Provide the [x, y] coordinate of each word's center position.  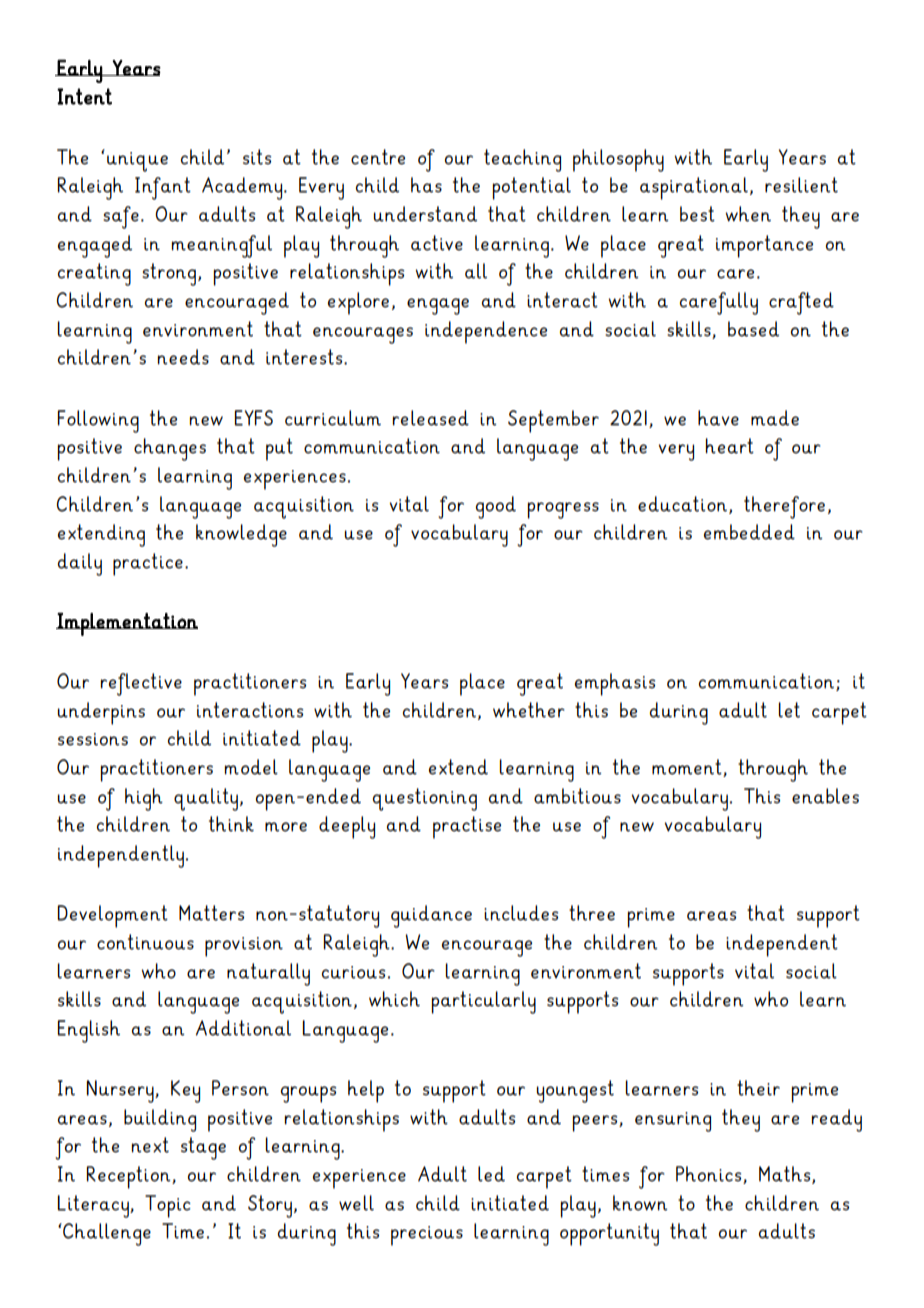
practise [467, 827]
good [496, 507]
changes [170, 449]
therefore [784, 507]
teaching [522, 160]
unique [137, 162]
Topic [168, 1206]
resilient [801, 185]
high [144, 799]
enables [825, 796]
